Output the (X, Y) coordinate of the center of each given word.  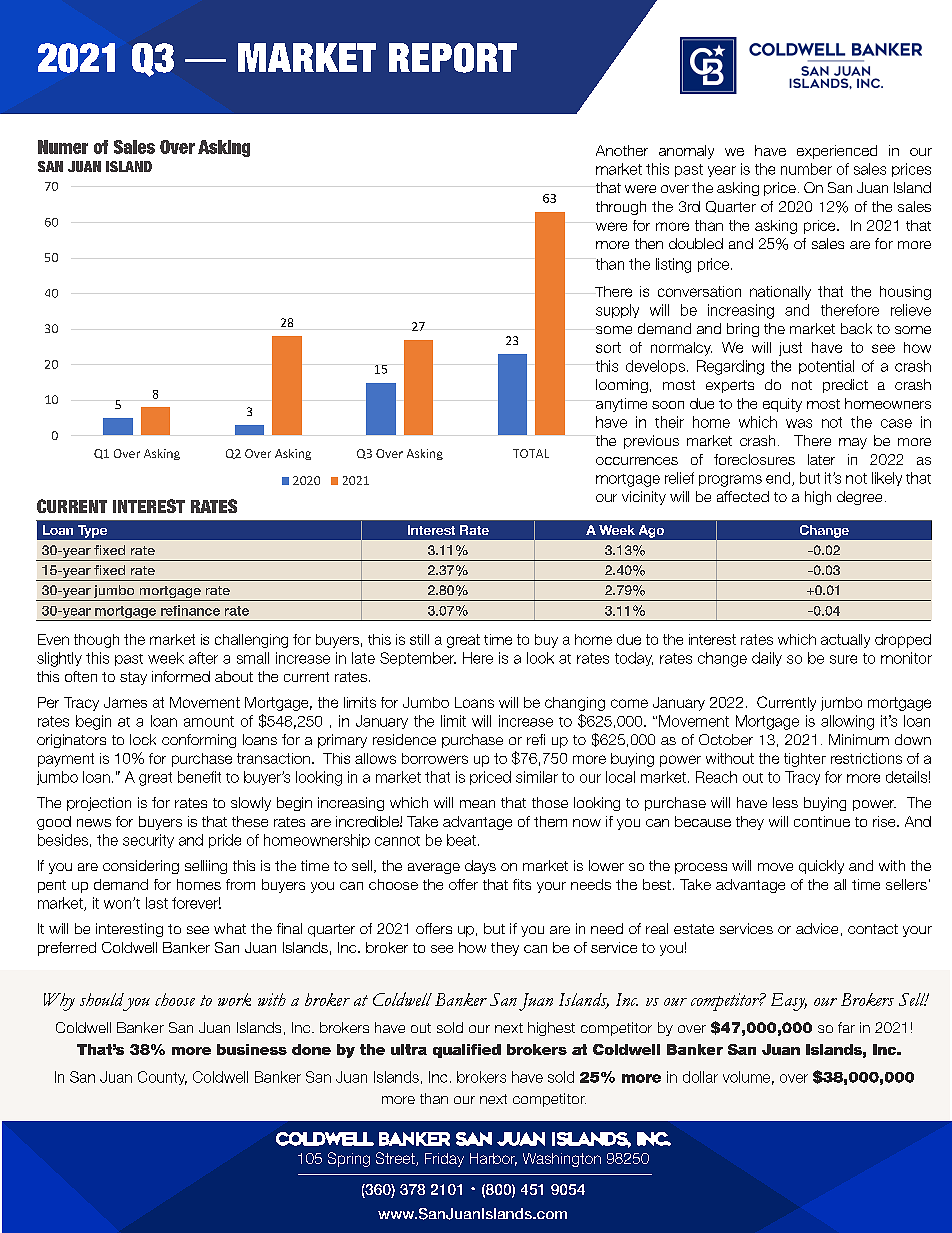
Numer (63, 147)
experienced (837, 152)
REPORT (453, 58)
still (419, 639)
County (162, 1078)
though (96, 641)
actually (845, 641)
